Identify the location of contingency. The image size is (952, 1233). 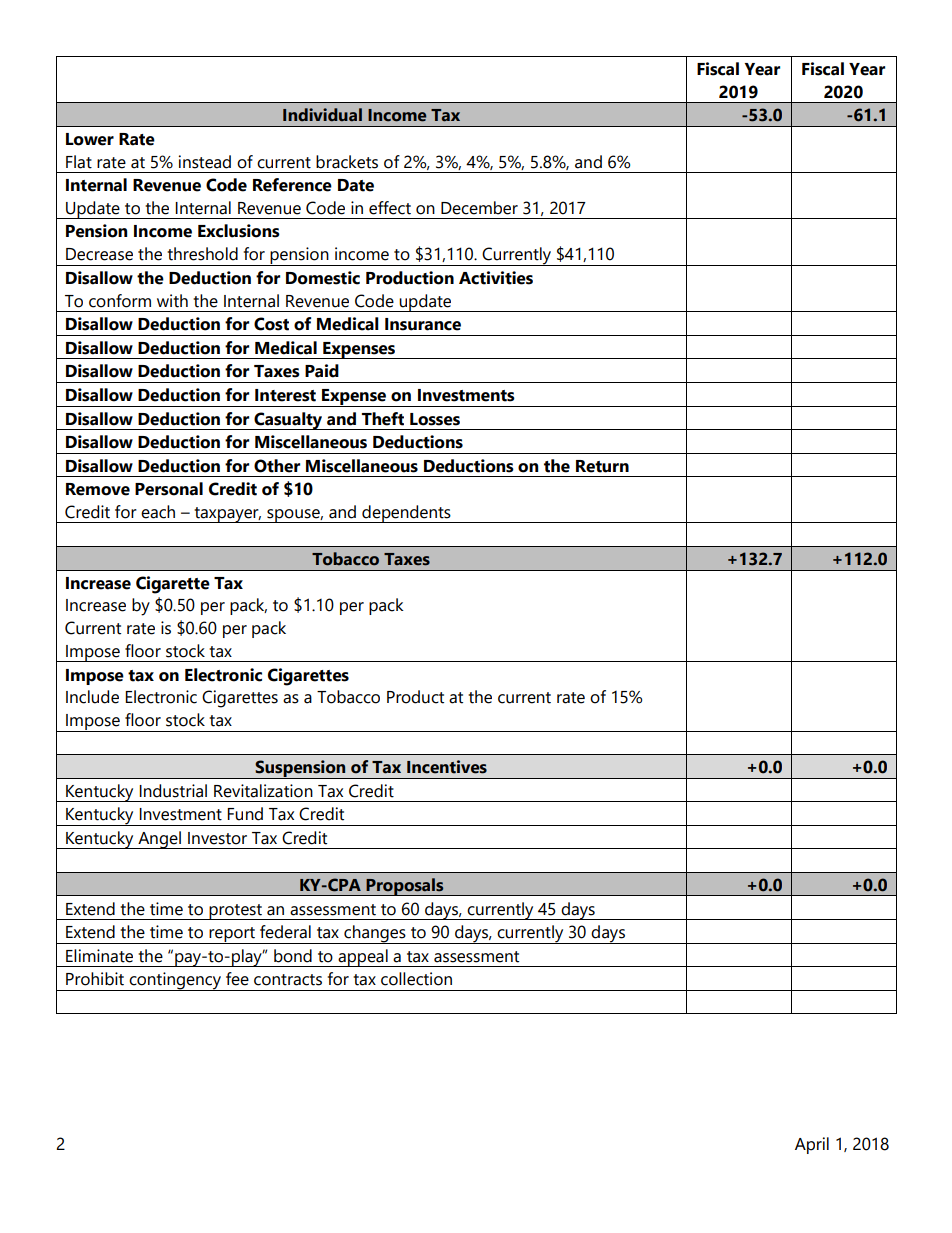
(175, 981).
